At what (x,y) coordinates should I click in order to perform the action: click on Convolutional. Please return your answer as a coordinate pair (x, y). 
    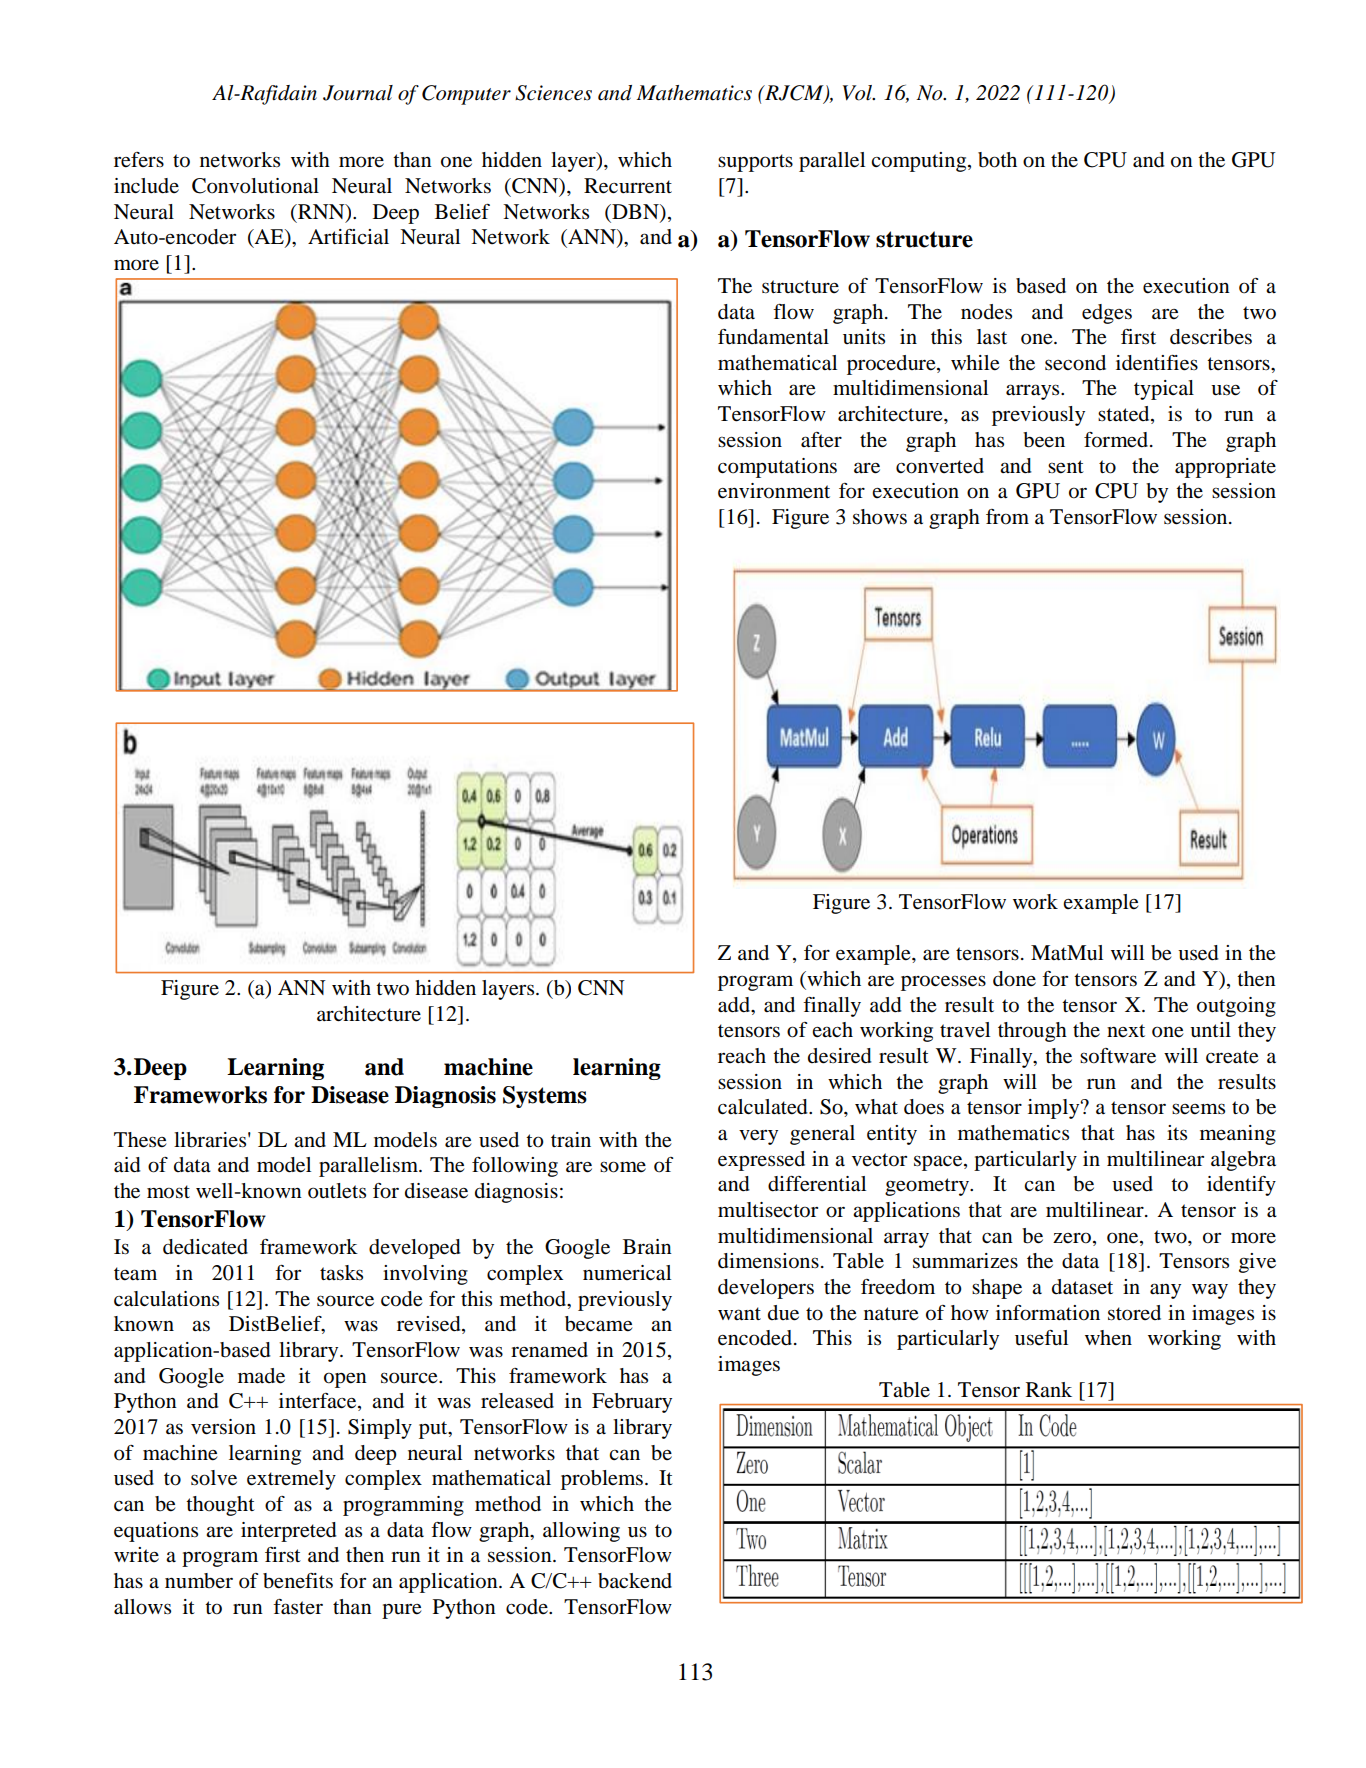
    Looking at the image, I should click on (255, 186).
